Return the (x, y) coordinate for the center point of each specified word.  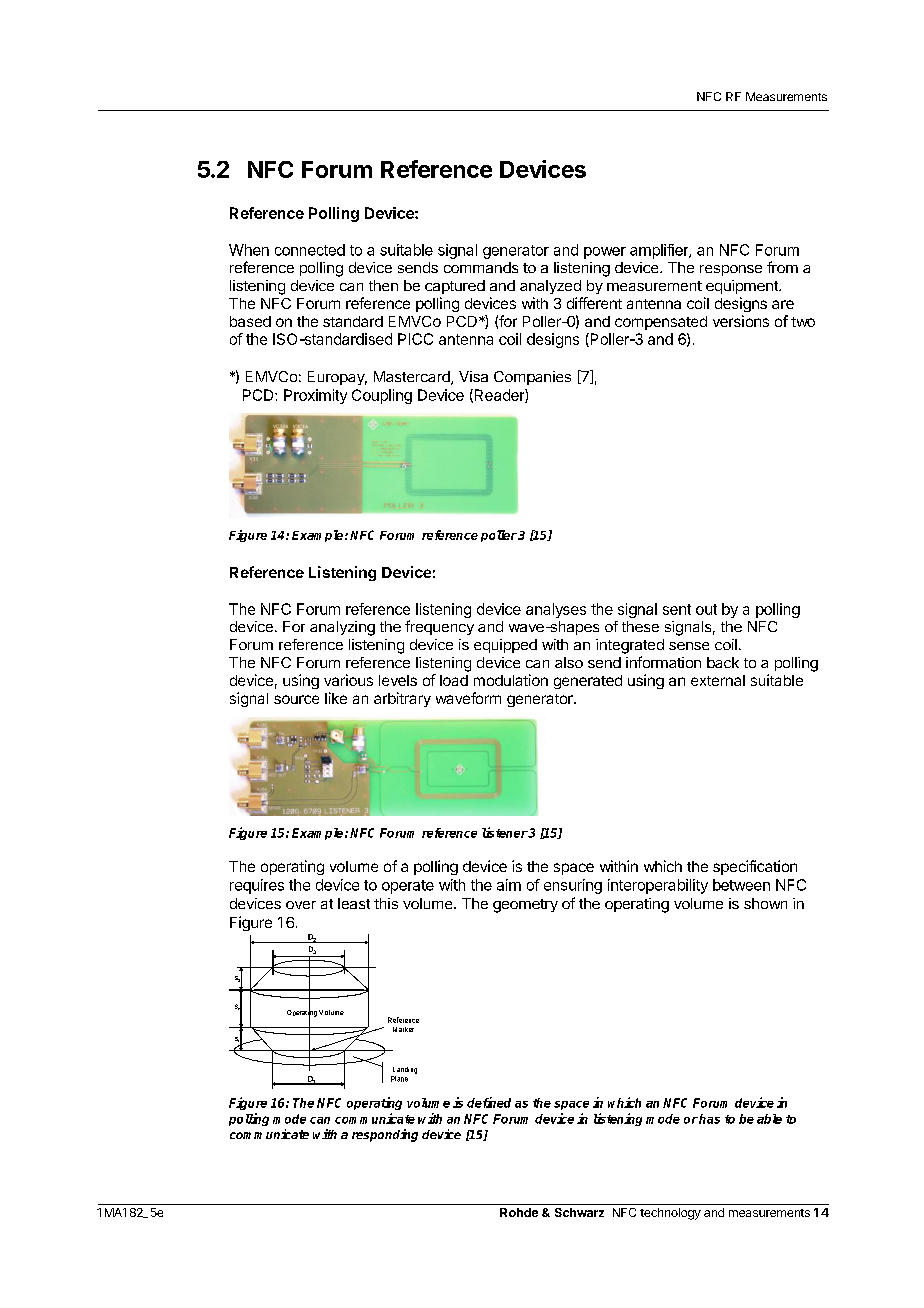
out (706, 609)
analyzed (550, 287)
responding (385, 1135)
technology (670, 1214)
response (731, 270)
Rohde (519, 1212)
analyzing (342, 628)
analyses (556, 610)
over (301, 905)
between (741, 885)
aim (509, 885)
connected (310, 250)
